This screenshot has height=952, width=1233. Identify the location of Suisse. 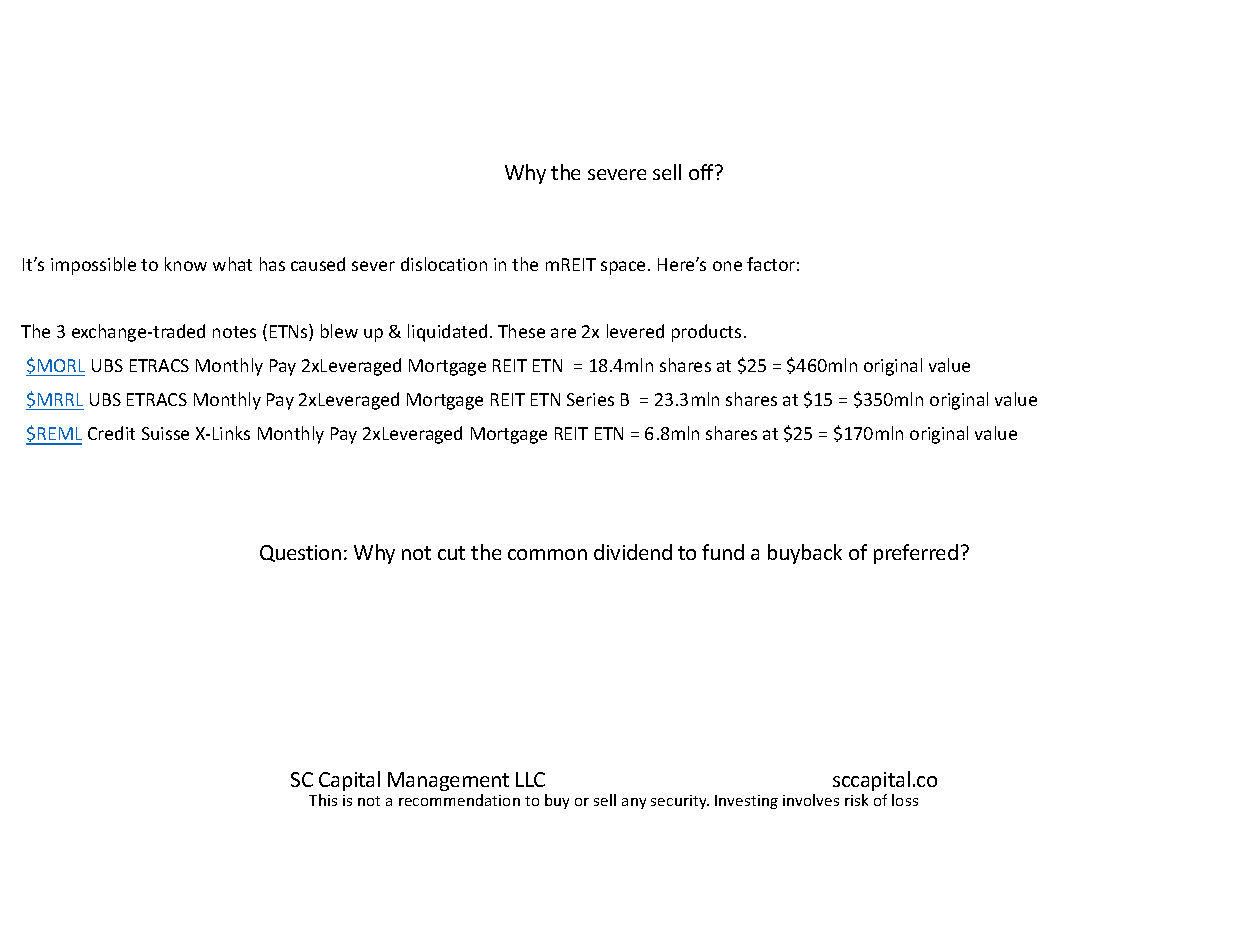
(165, 433).
